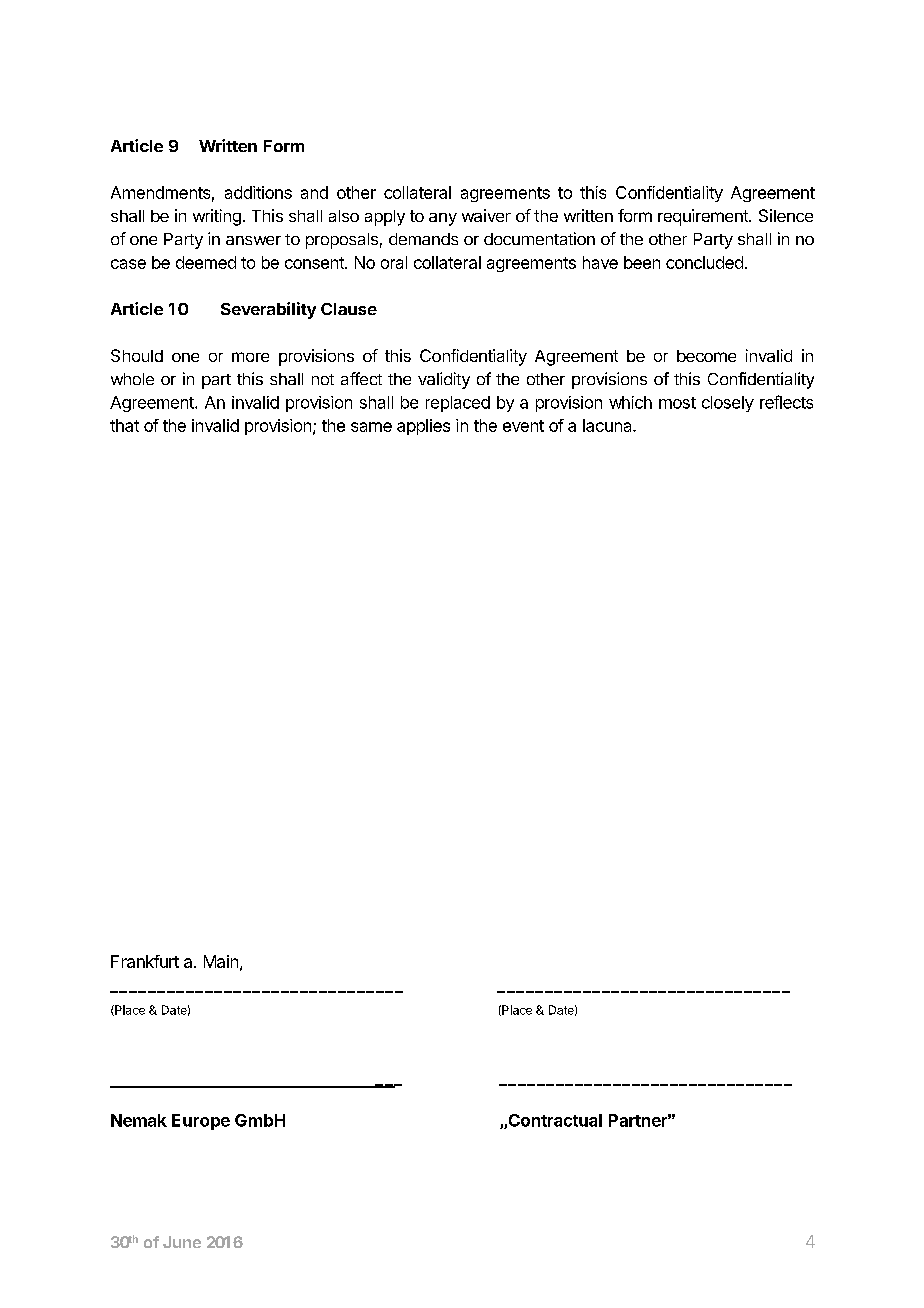  What do you see at coordinates (443, 219) in the document?
I see `any` at bounding box center [443, 219].
